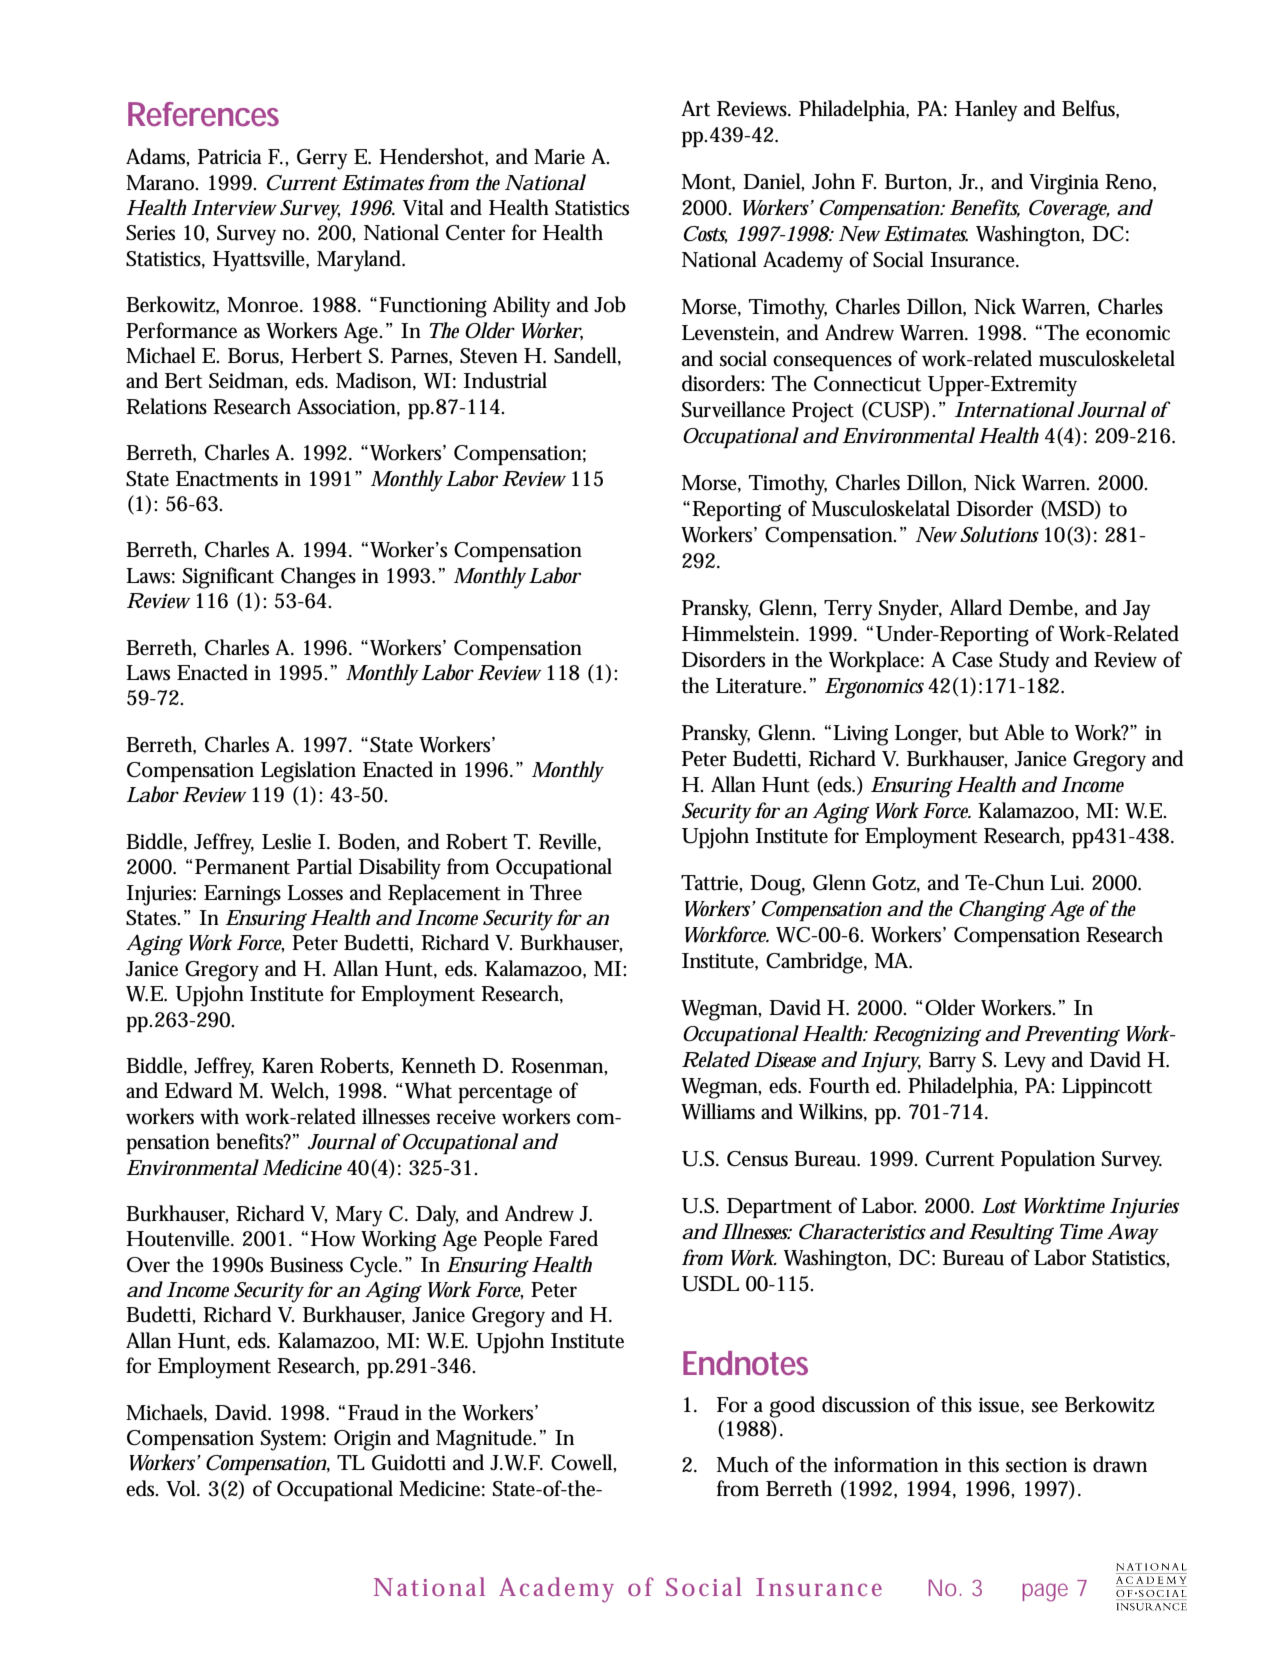 This document has height=1665, width=1287. Describe the element at coordinates (999, 1206) in the document. I see `Lost` at that location.
